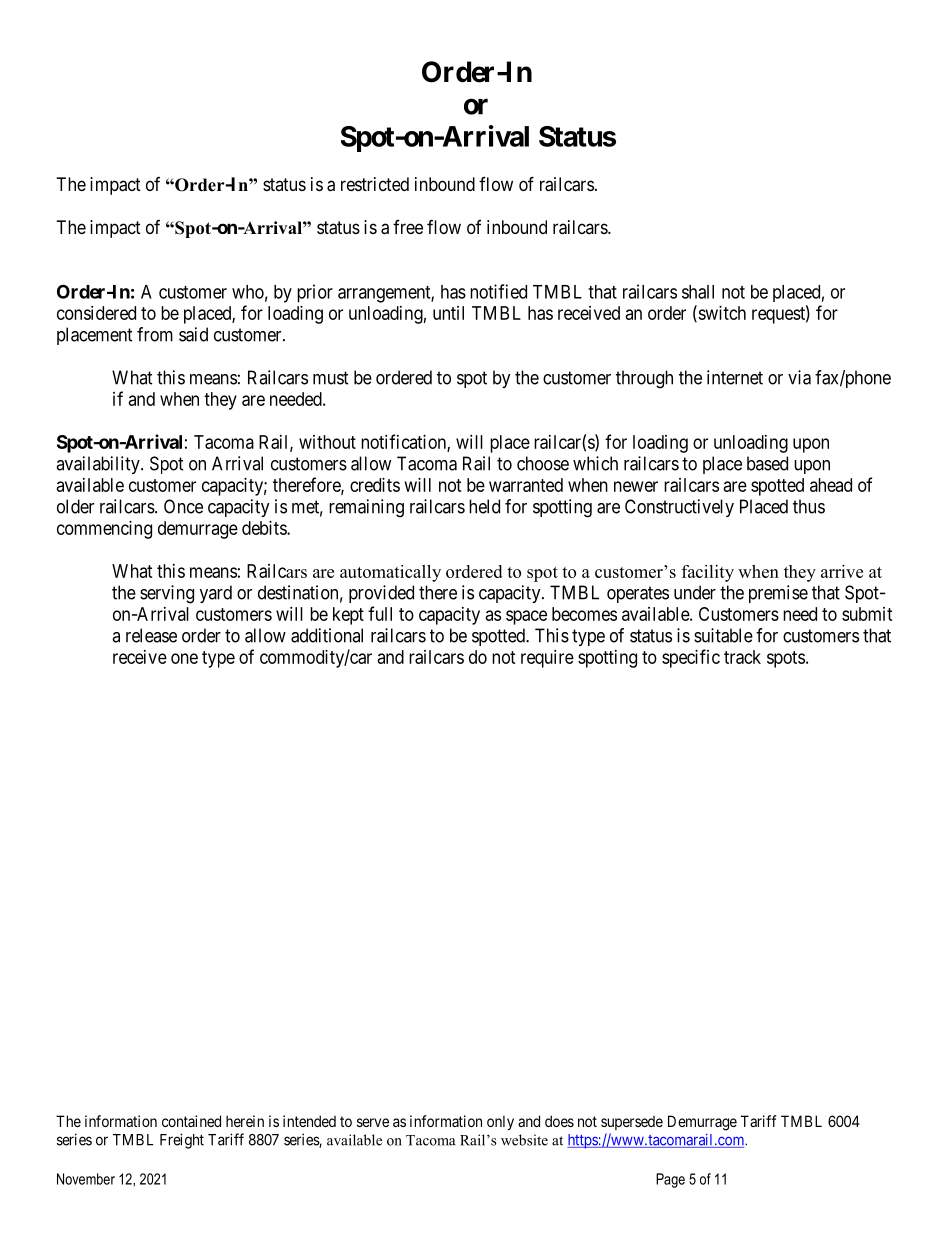 This page has width=952, height=1233. What do you see at coordinates (408, 227) in the page?
I see `free` at bounding box center [408, 227].
